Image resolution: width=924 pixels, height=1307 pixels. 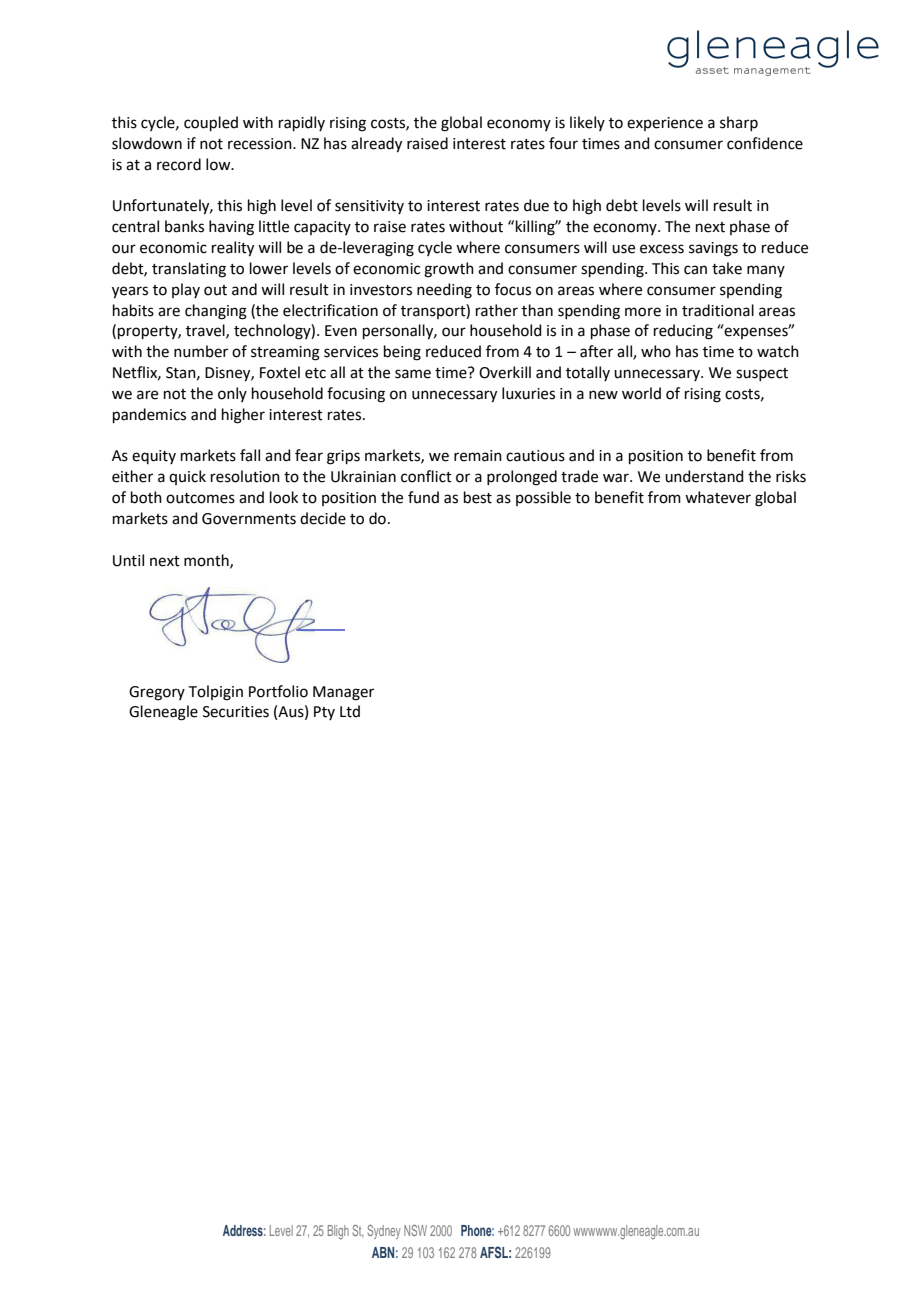 I want to click on Sydney, so click(x=384, y=1232).
